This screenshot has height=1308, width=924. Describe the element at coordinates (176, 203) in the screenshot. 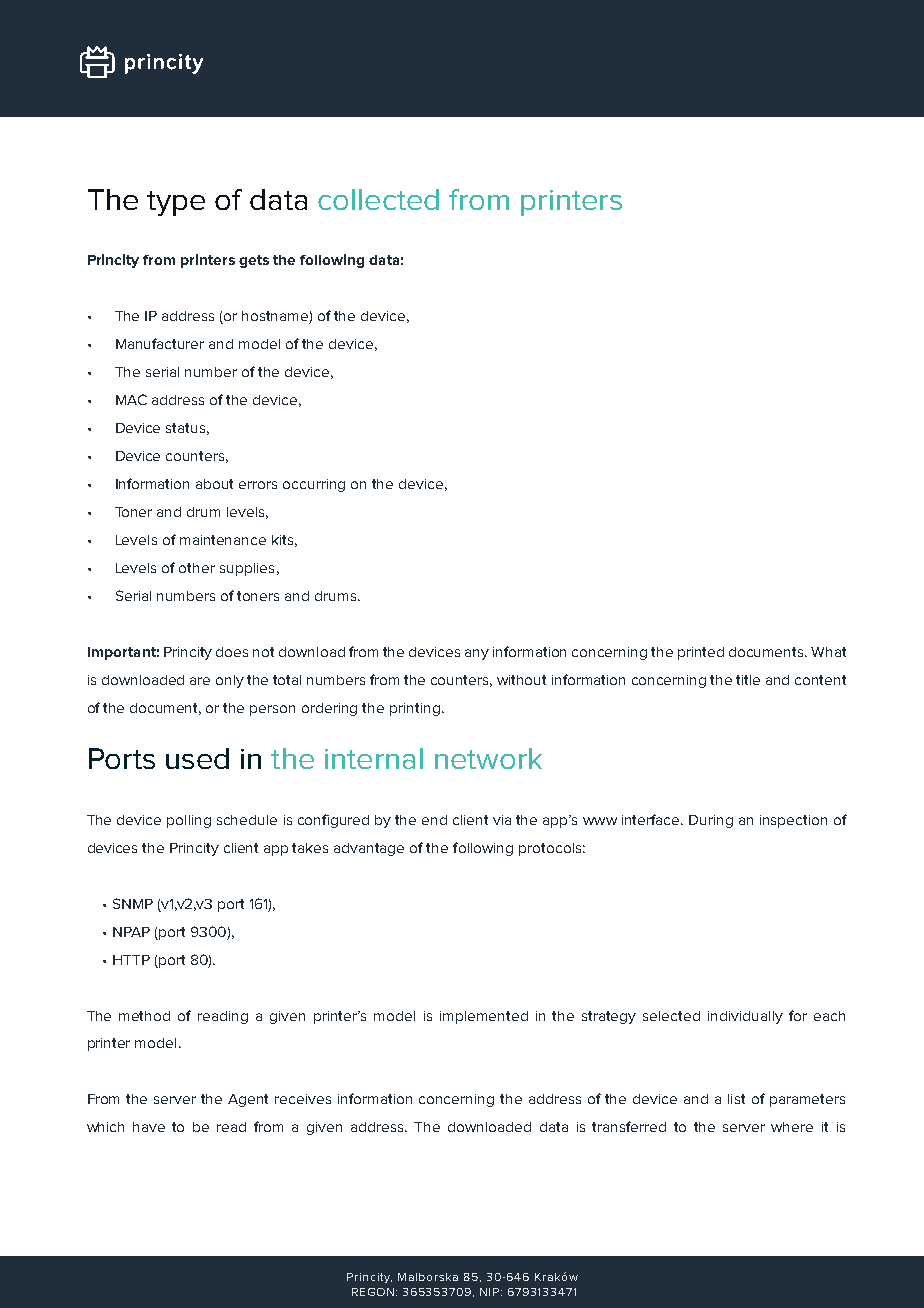

I see `type` at that location.
